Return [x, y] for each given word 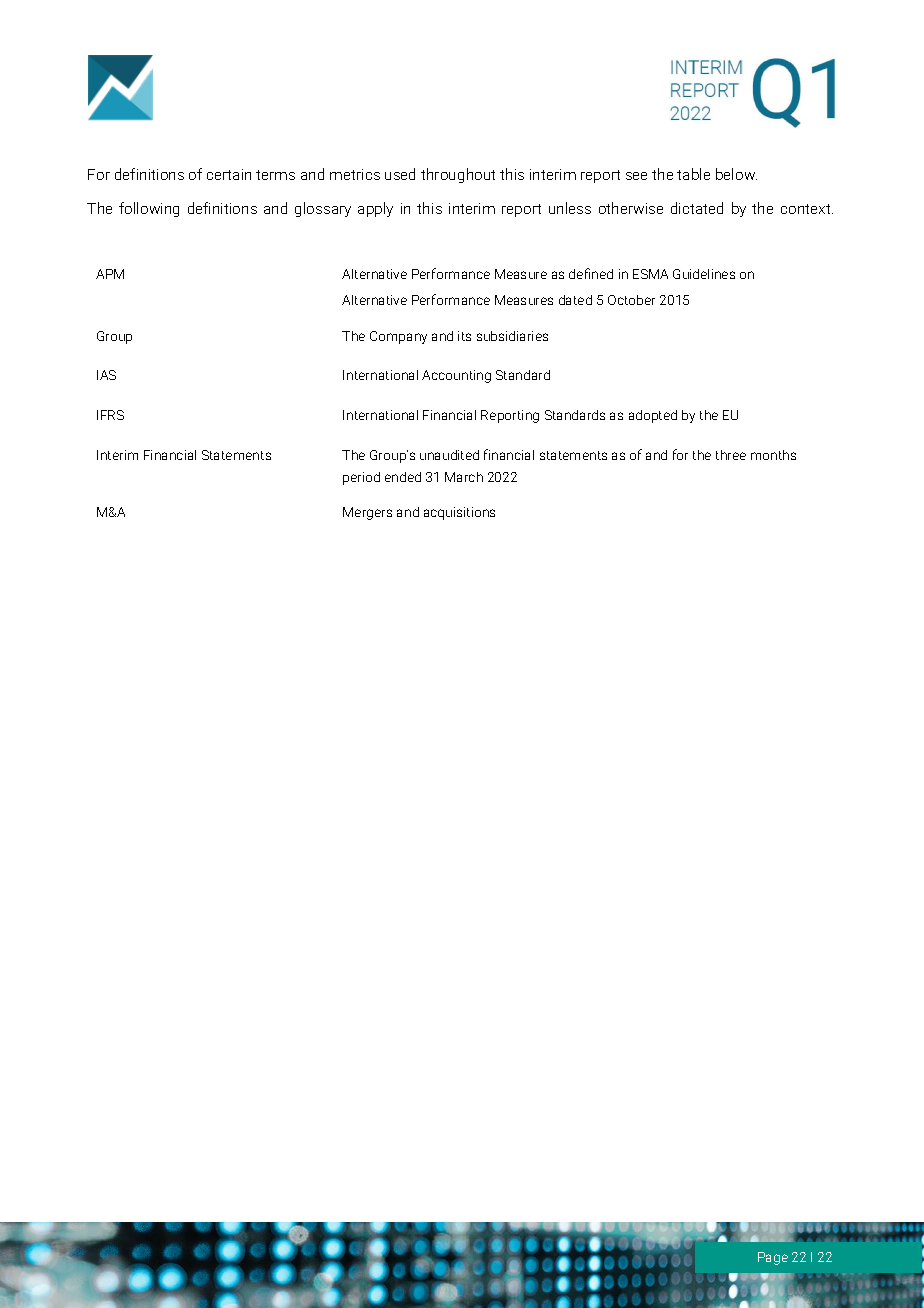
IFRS [110, 415]
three [731, 455]
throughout [458, 175]
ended [403, 477]
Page [773, 1258]
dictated [697, 208]
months [773, 455]
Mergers [367, 513]
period [361, 478]
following [149, 209]
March [464, 477]
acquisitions [459, 513]
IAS [106, 375]
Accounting [456, 376]
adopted [653, 416]
